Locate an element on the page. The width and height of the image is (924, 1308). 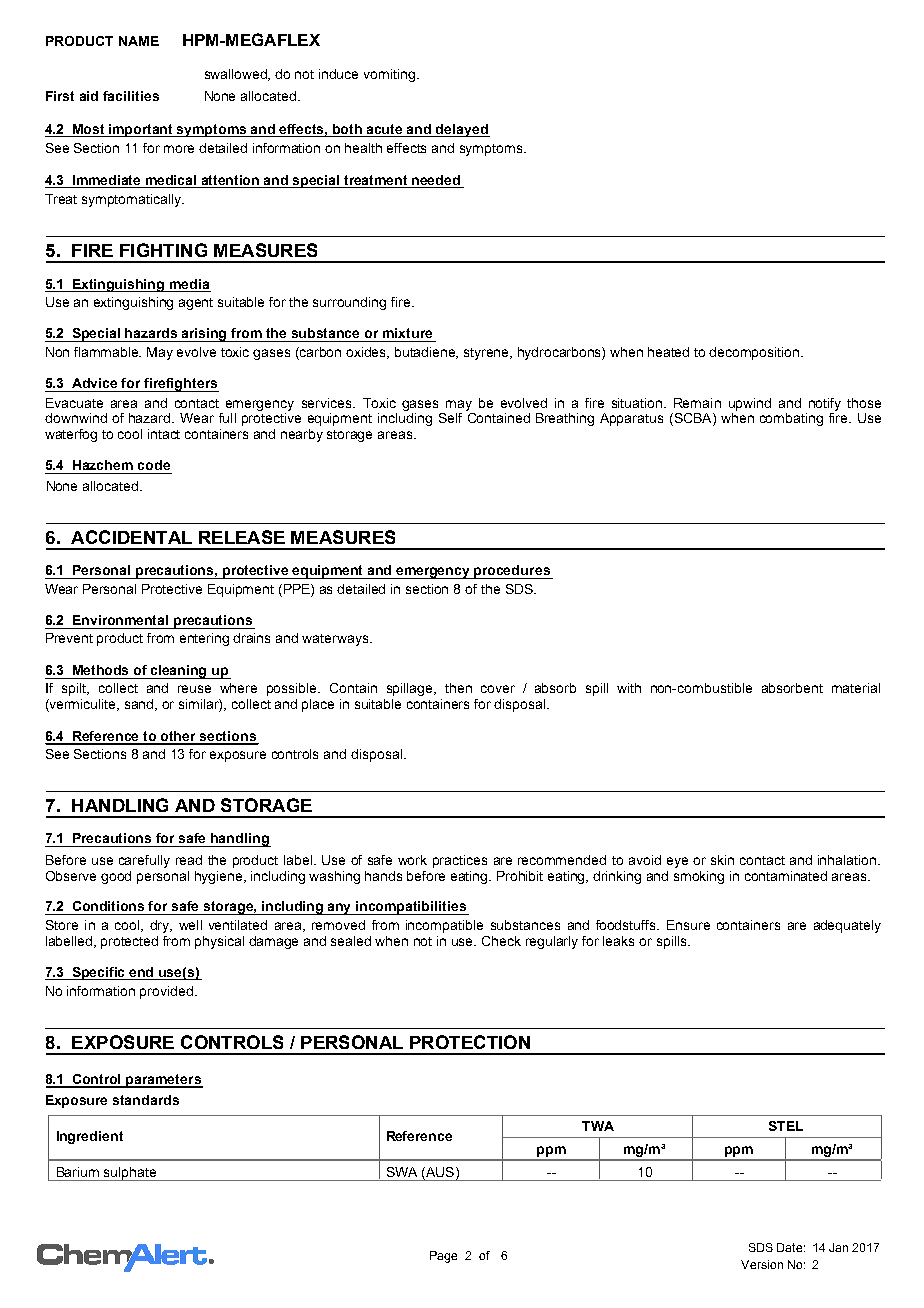
then is located at coordinates (458, 688).
